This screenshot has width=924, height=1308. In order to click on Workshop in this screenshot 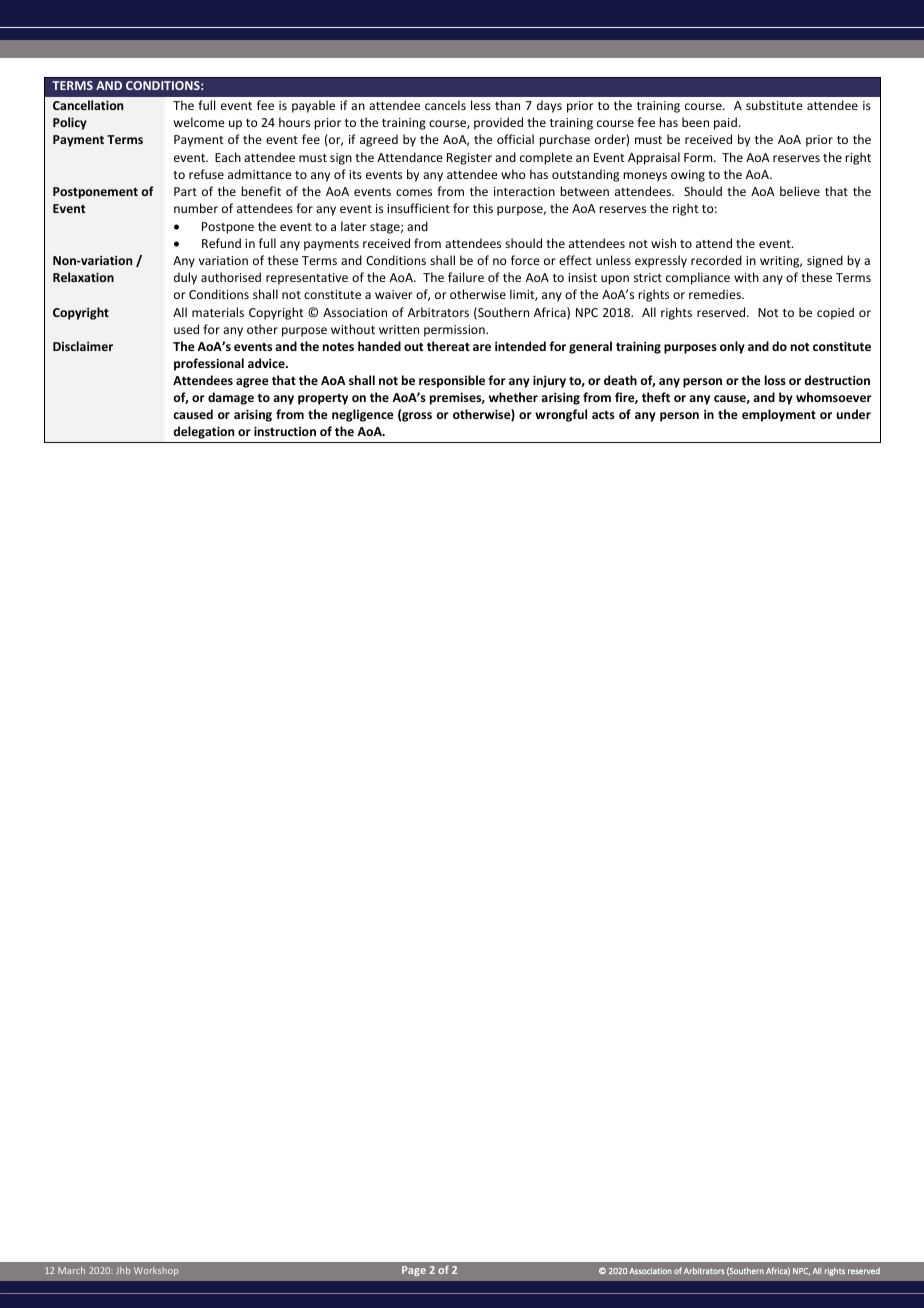, I will do `click(156, 1271)`.
